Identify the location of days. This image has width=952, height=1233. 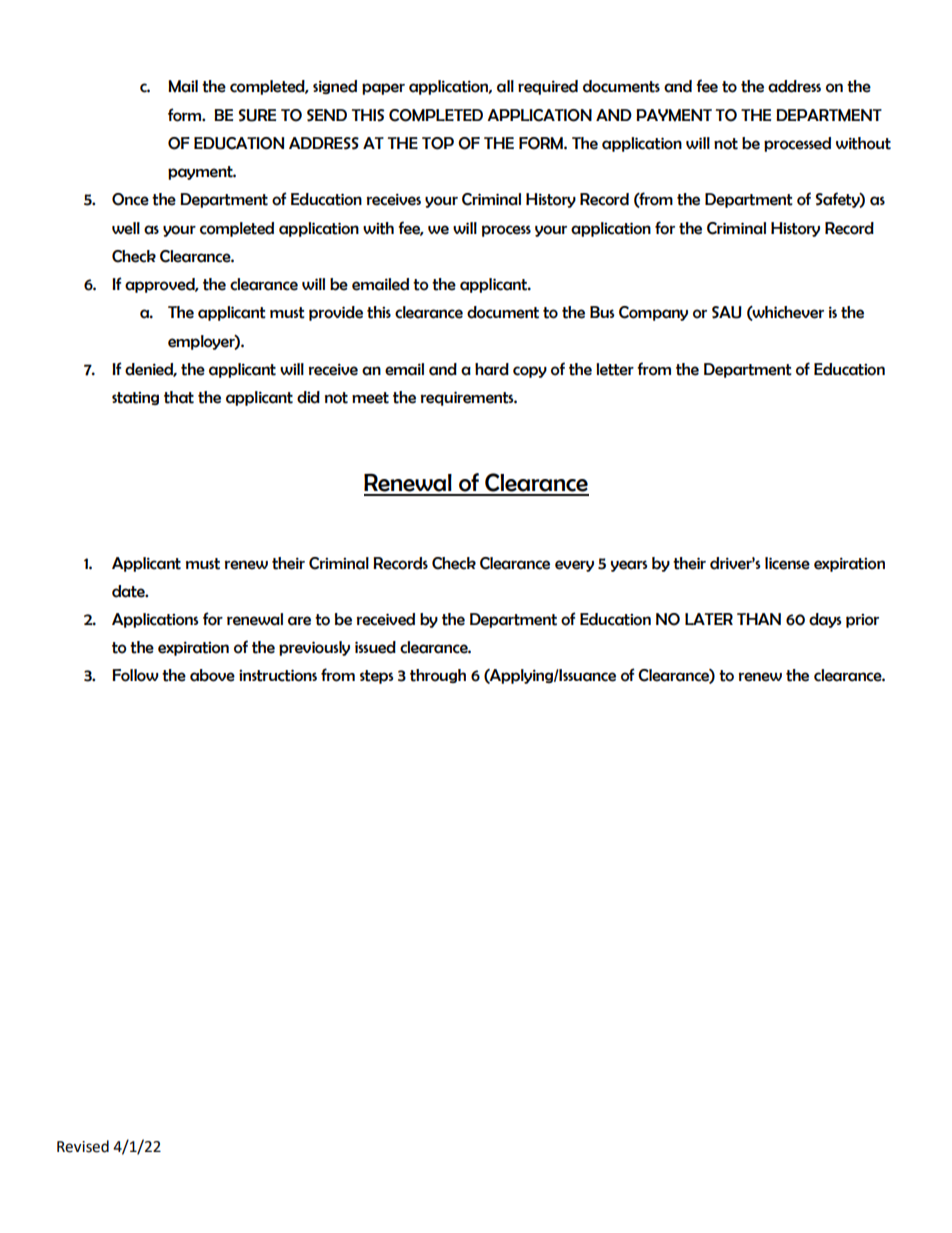
(825, 620).
